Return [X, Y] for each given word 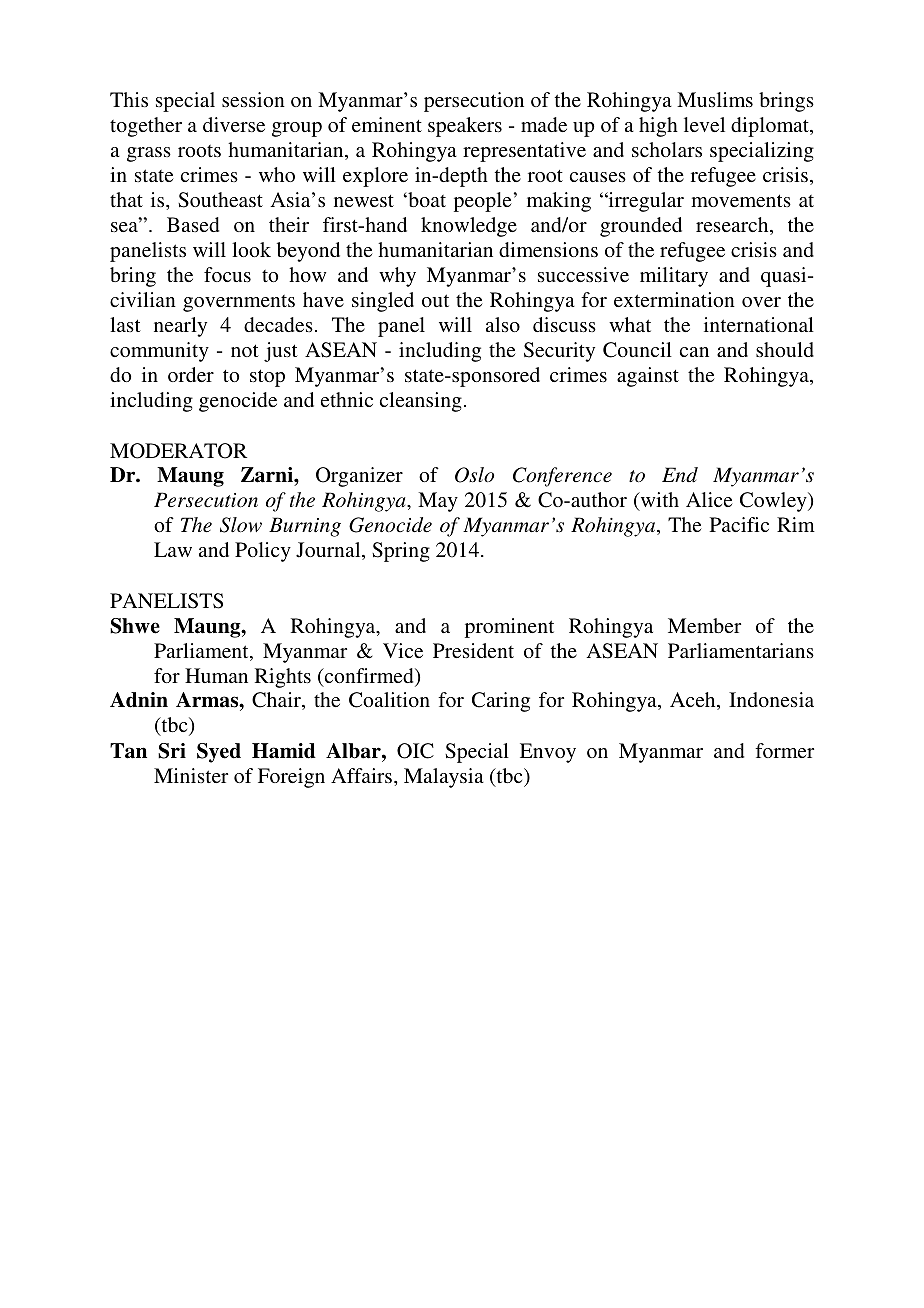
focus [227, 274]
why [397, 277]
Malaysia [444, 778]
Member [704, 625]
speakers [465, 127]
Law [173, 549]
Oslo [474, 475]
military [674, 277]
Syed [219, 753]
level [704, 124]
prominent [509, 628]
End [680, 475]
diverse [234, 124]
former [784, 750]
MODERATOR [178, 451]
